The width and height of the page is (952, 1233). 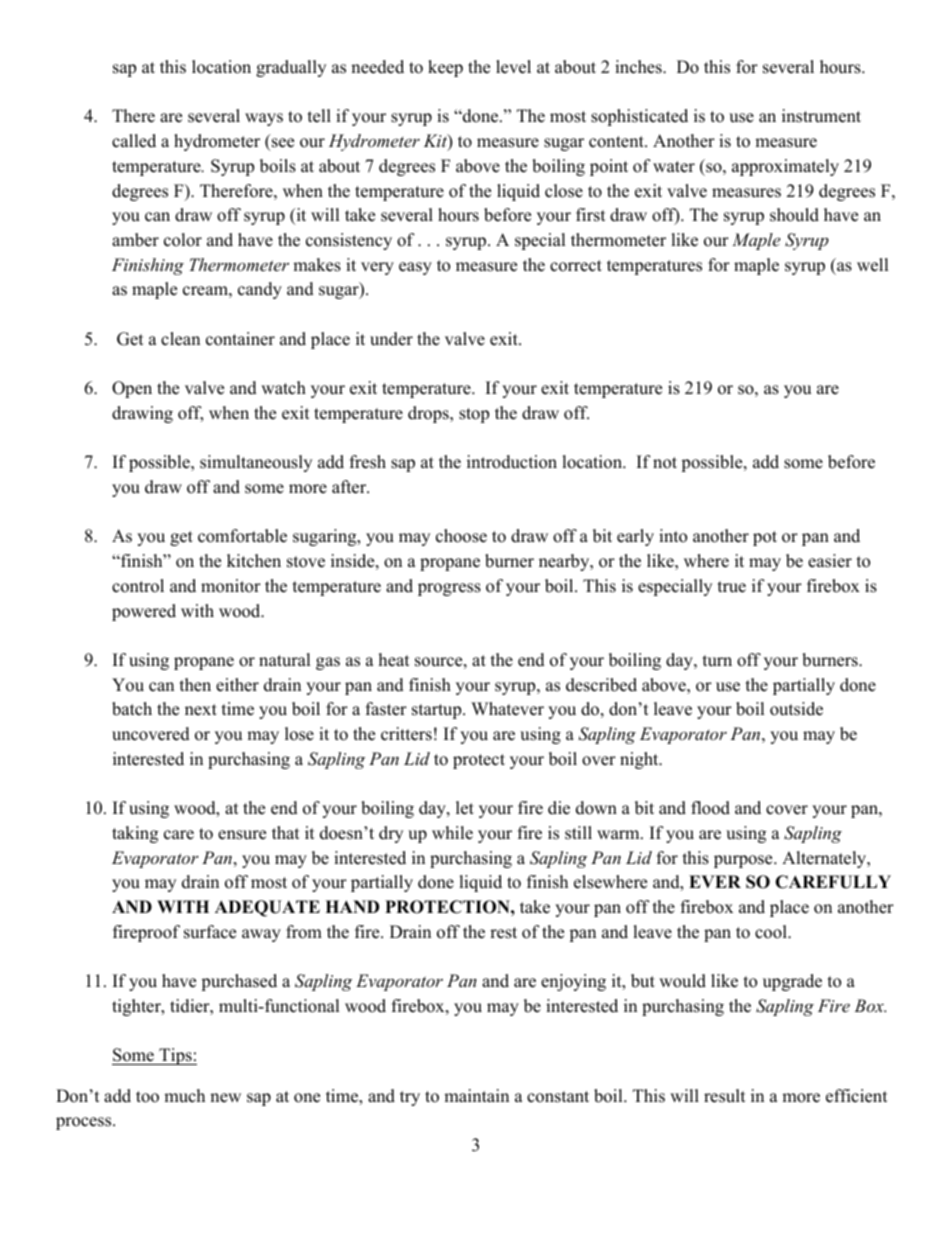 What do you see at coordinates (476, 1095) in the page?
I see `maintain` at bounding box center [476, 1095].
